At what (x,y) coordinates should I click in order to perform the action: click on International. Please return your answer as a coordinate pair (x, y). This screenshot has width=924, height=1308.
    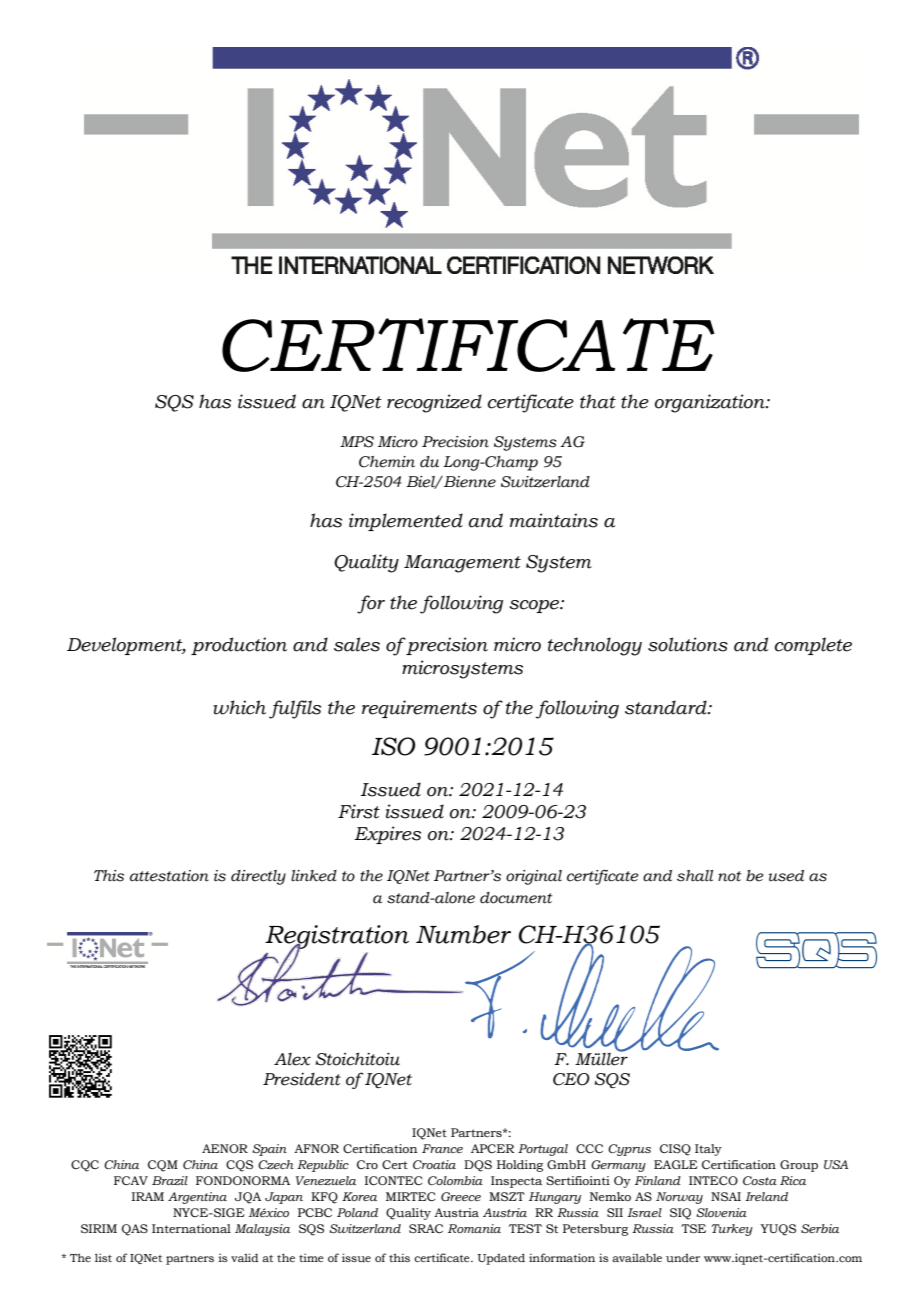
    Looking at the image, I should click on (191, 1228).
